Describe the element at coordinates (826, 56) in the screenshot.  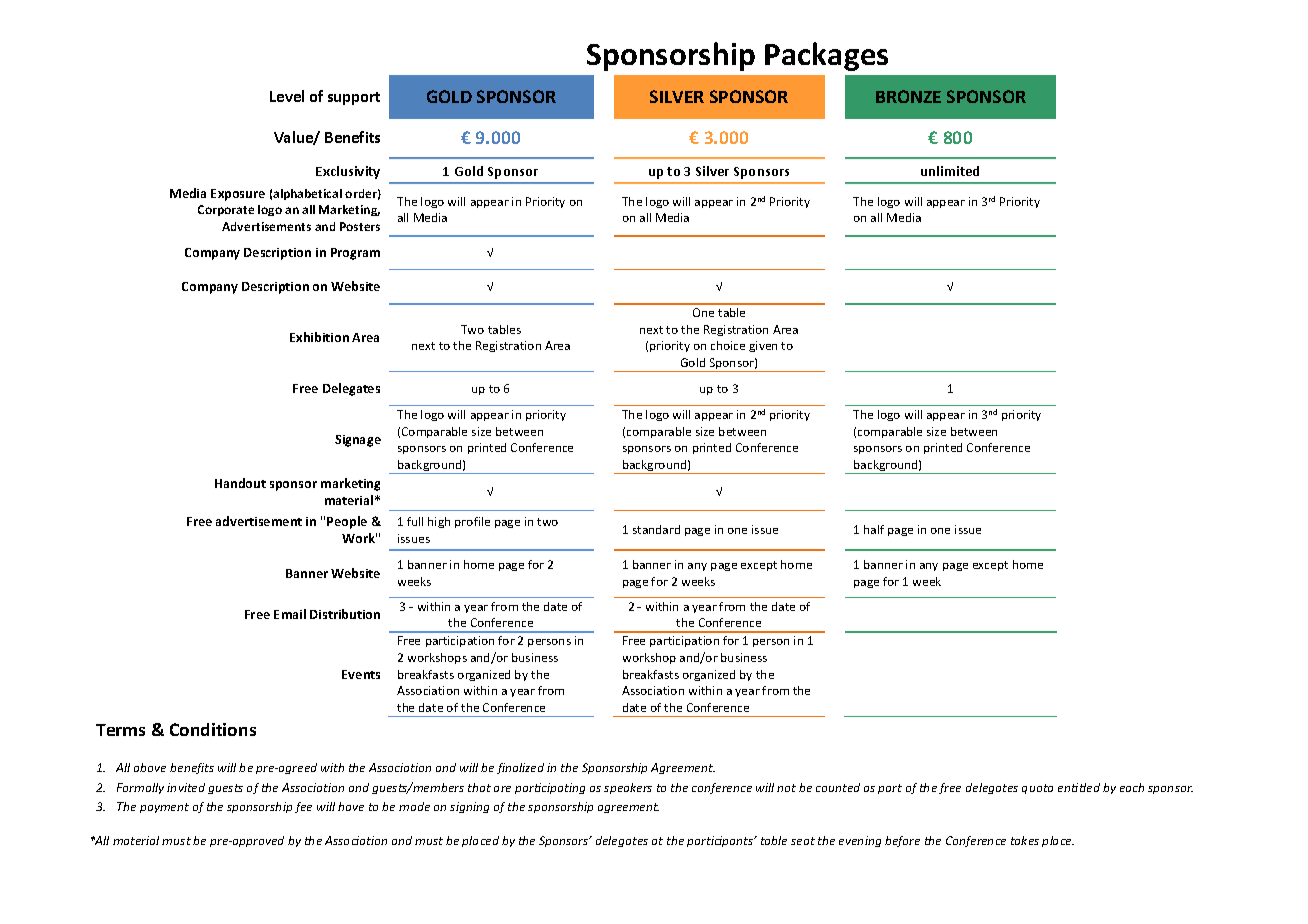
I see `Packages` at that location.
